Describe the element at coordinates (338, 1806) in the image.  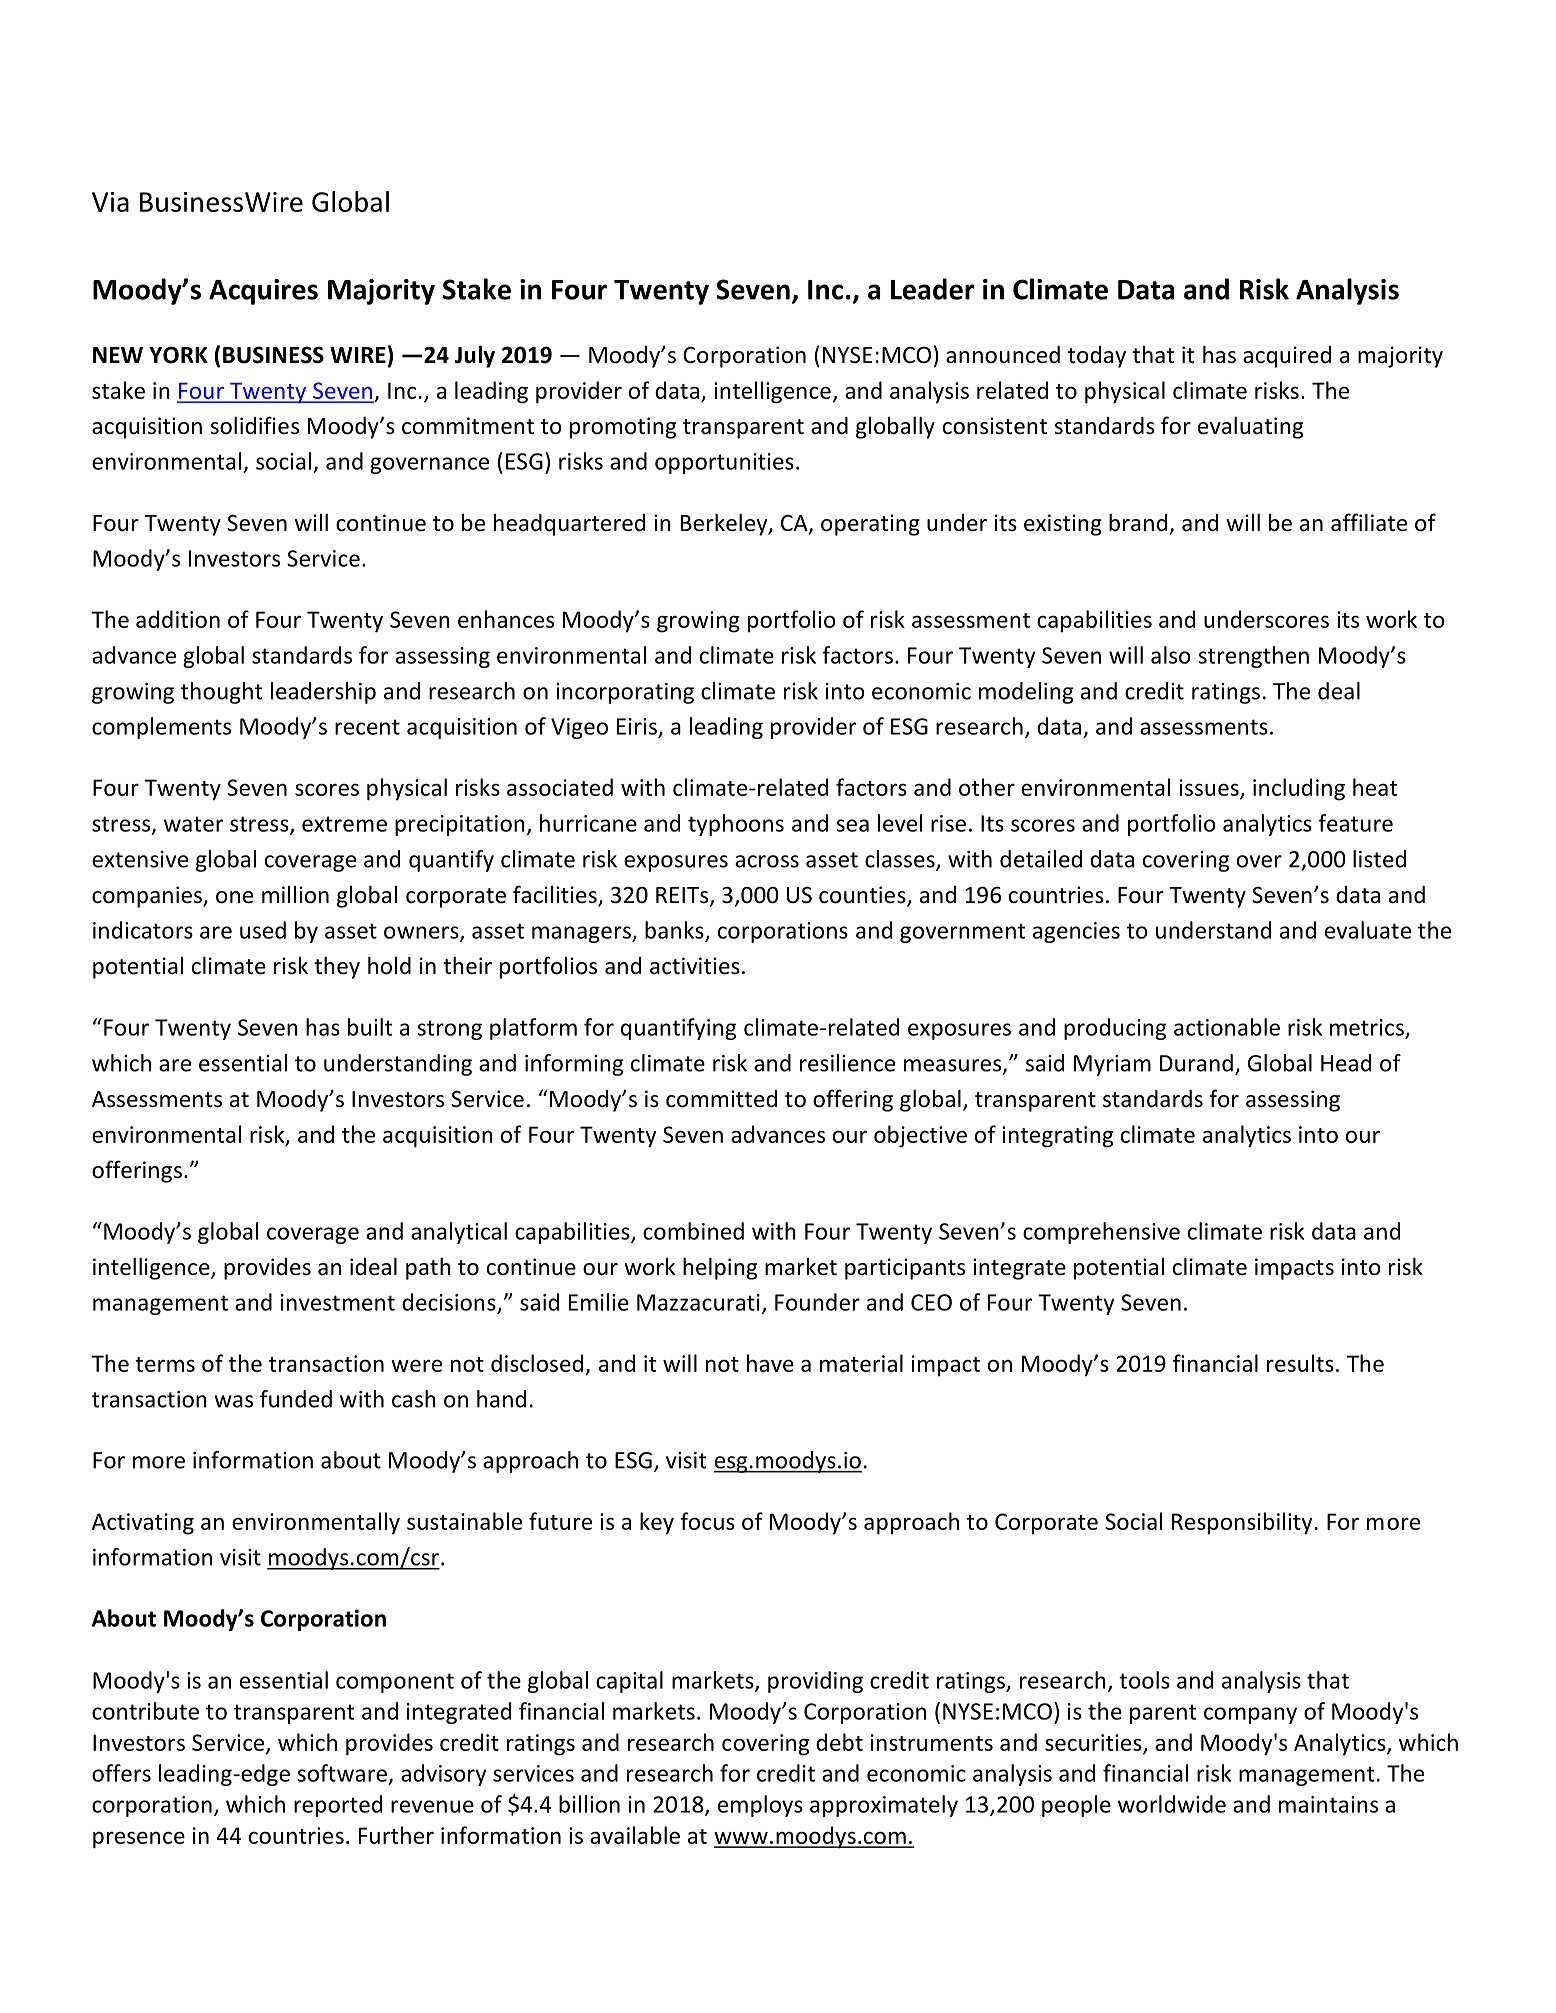
I see `reported` at that location.
